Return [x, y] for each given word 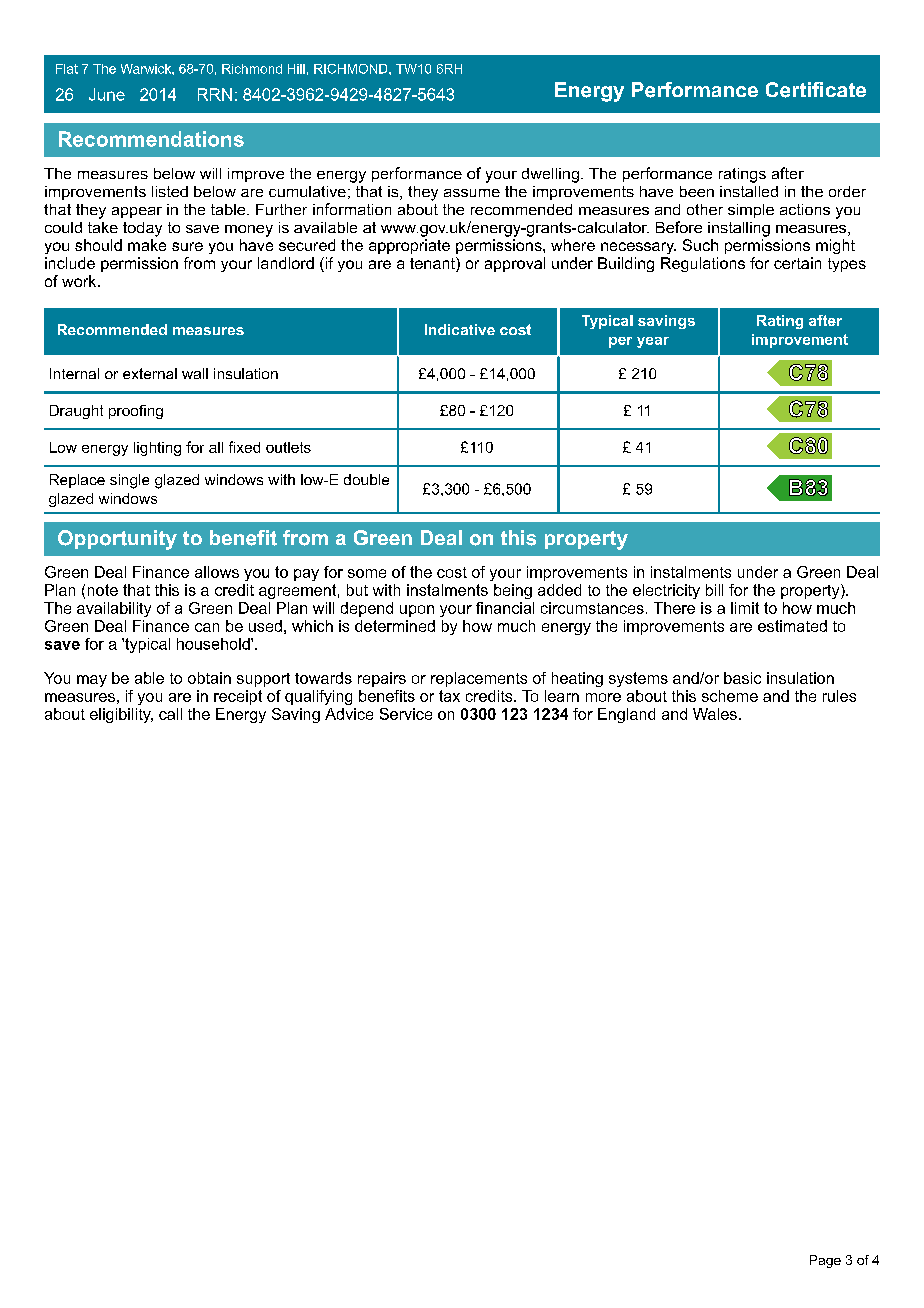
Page [825, 1261]
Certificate [816, 90]
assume [472, 193]
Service [406, 714]
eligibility [121, 715]
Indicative [460, 329]
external [150, 373]
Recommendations [151, 139]
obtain [209, 678]
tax [449, 696]
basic [742, 678]
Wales [715, 714]
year [653, 342]
